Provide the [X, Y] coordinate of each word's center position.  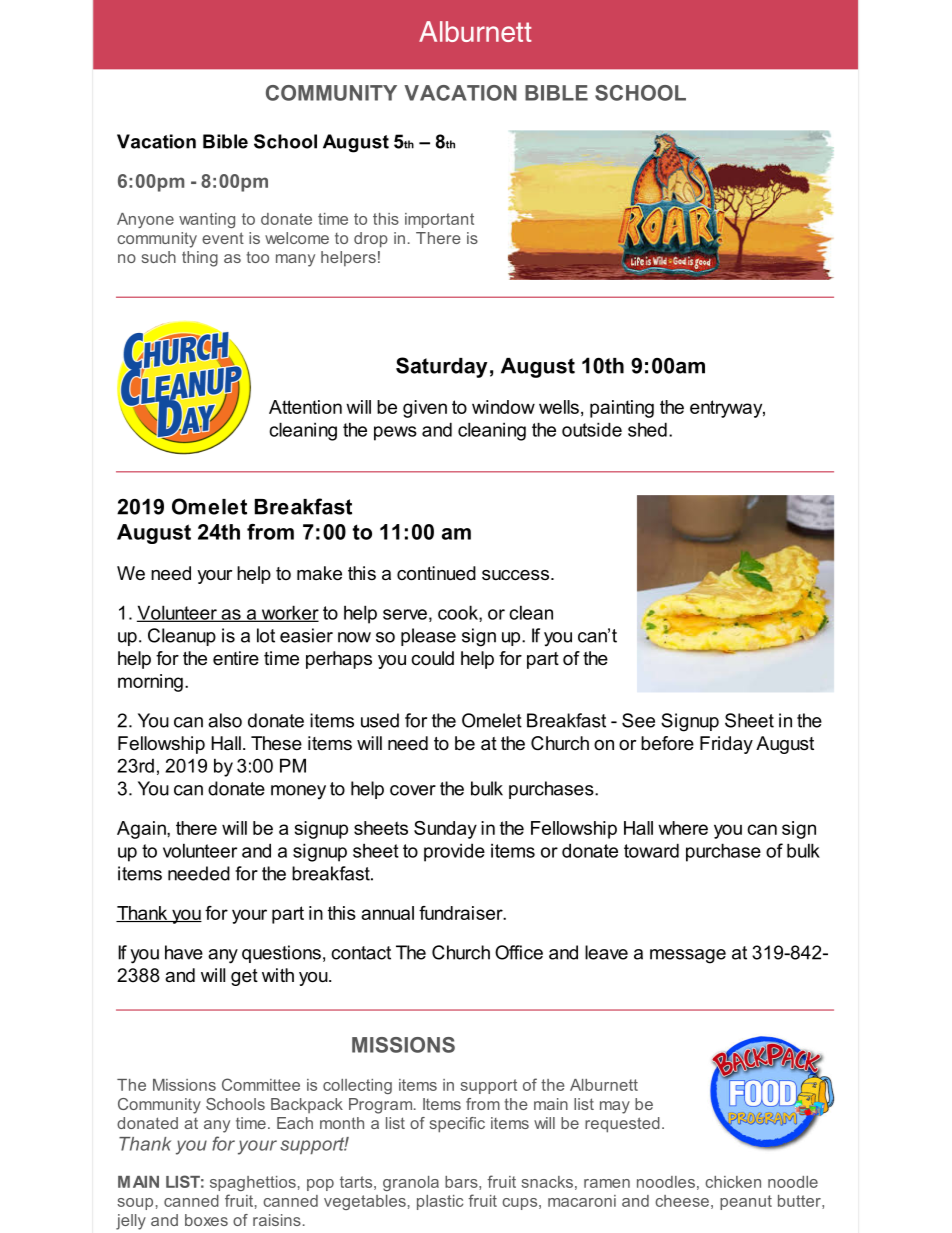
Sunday [445, 830]
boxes [206, 1220]
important [439, 220]
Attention [305, 407]
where [683, 828]
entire [236, 658]
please [428, 637]
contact [361, 953]
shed [647, 429]
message [688, 956]
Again [142, 830]
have [184, 952]
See [638, 720]
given [425, 409]
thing [200, 259]
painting [622, 409]
